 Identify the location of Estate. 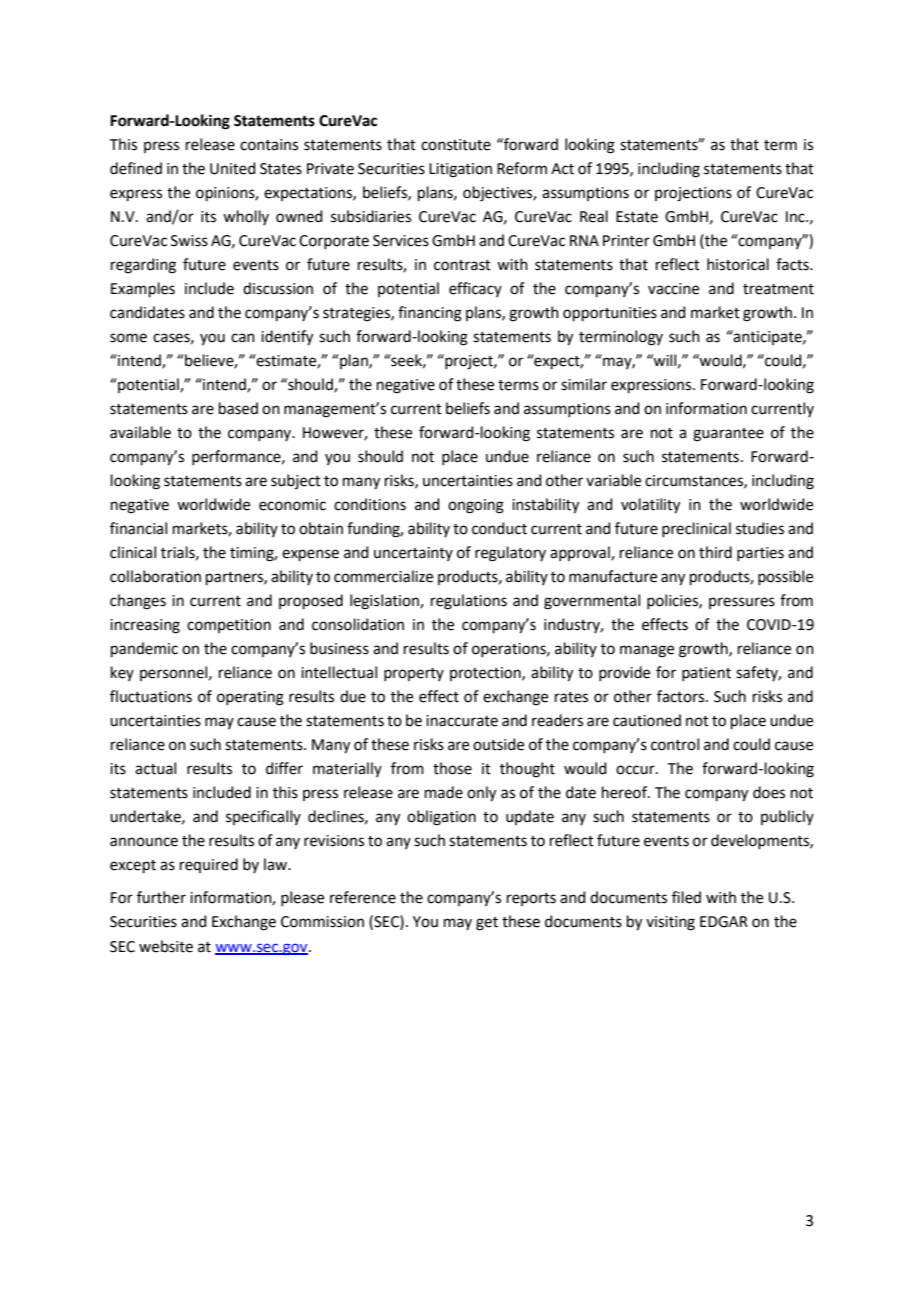
(637, 217).
